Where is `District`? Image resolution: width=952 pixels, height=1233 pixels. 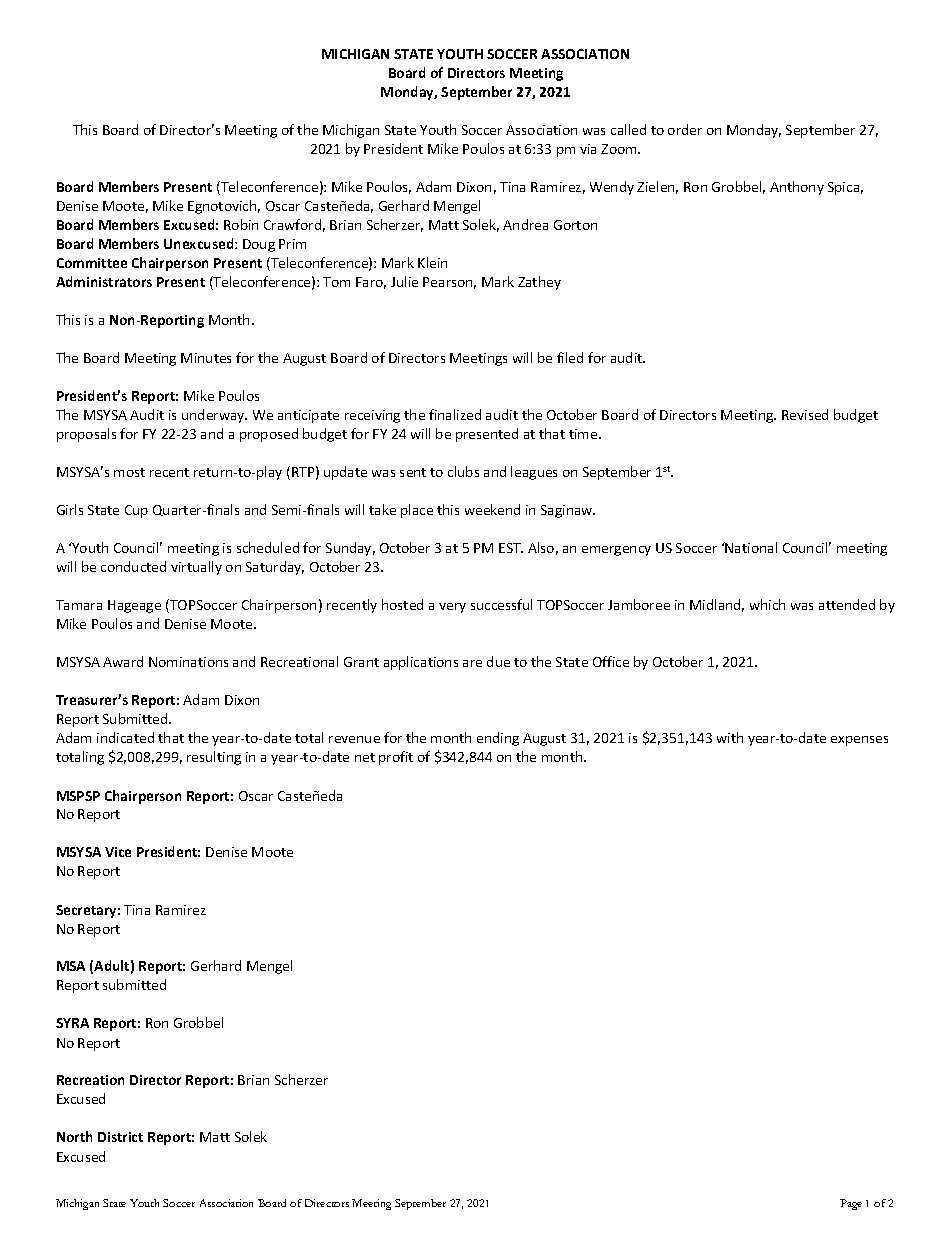
District is located at coordinates (120, 1137).
